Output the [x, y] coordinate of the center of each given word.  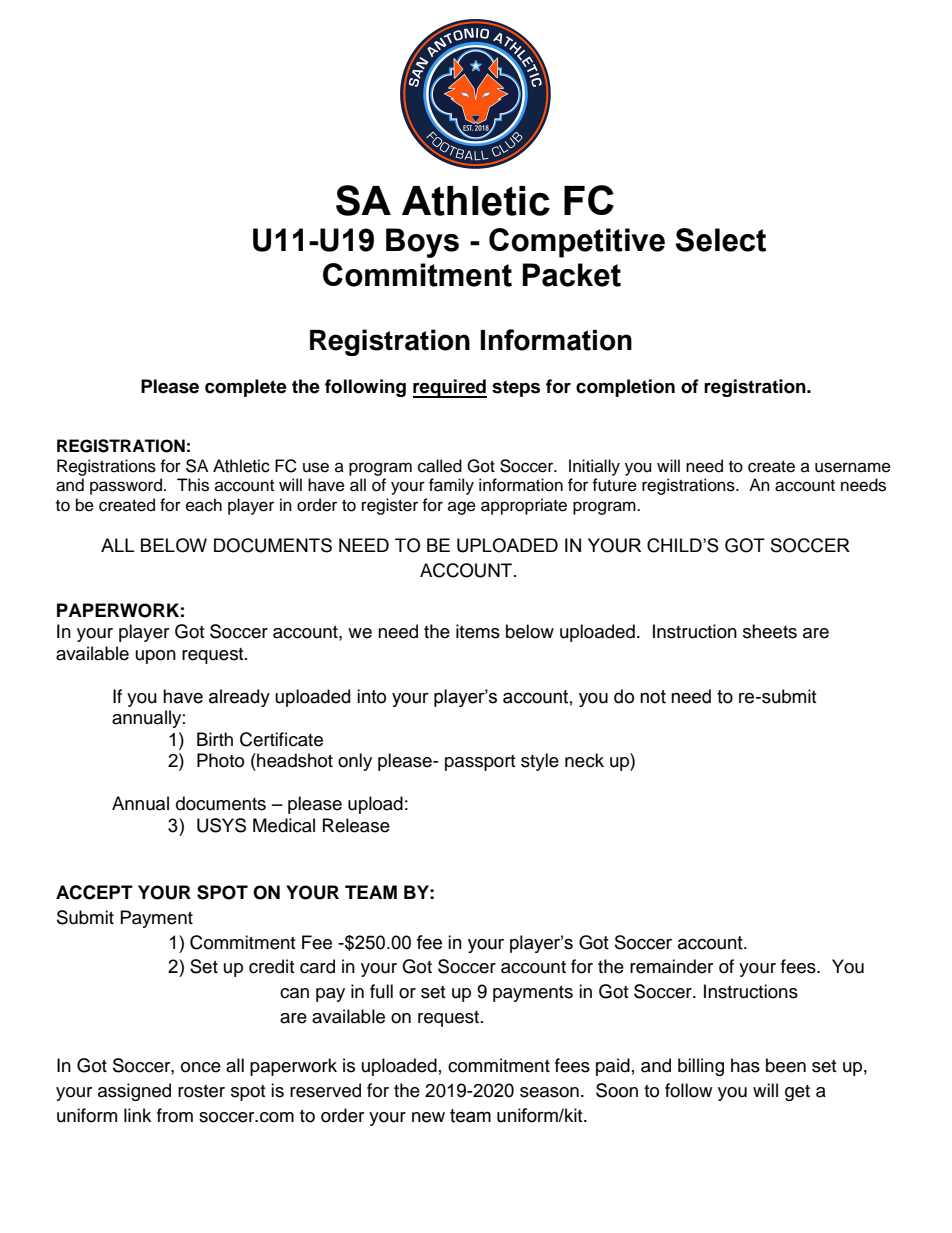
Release [356, 825]
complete [246, 388]
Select [720, 240]
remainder [671, 966]
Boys [422, 243]
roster [201, 1091]
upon [156, 657]
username [853, 467]
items [478, 631]
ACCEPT [94, 892]
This [193, 485]
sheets [770, 631]
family [451, 486]
